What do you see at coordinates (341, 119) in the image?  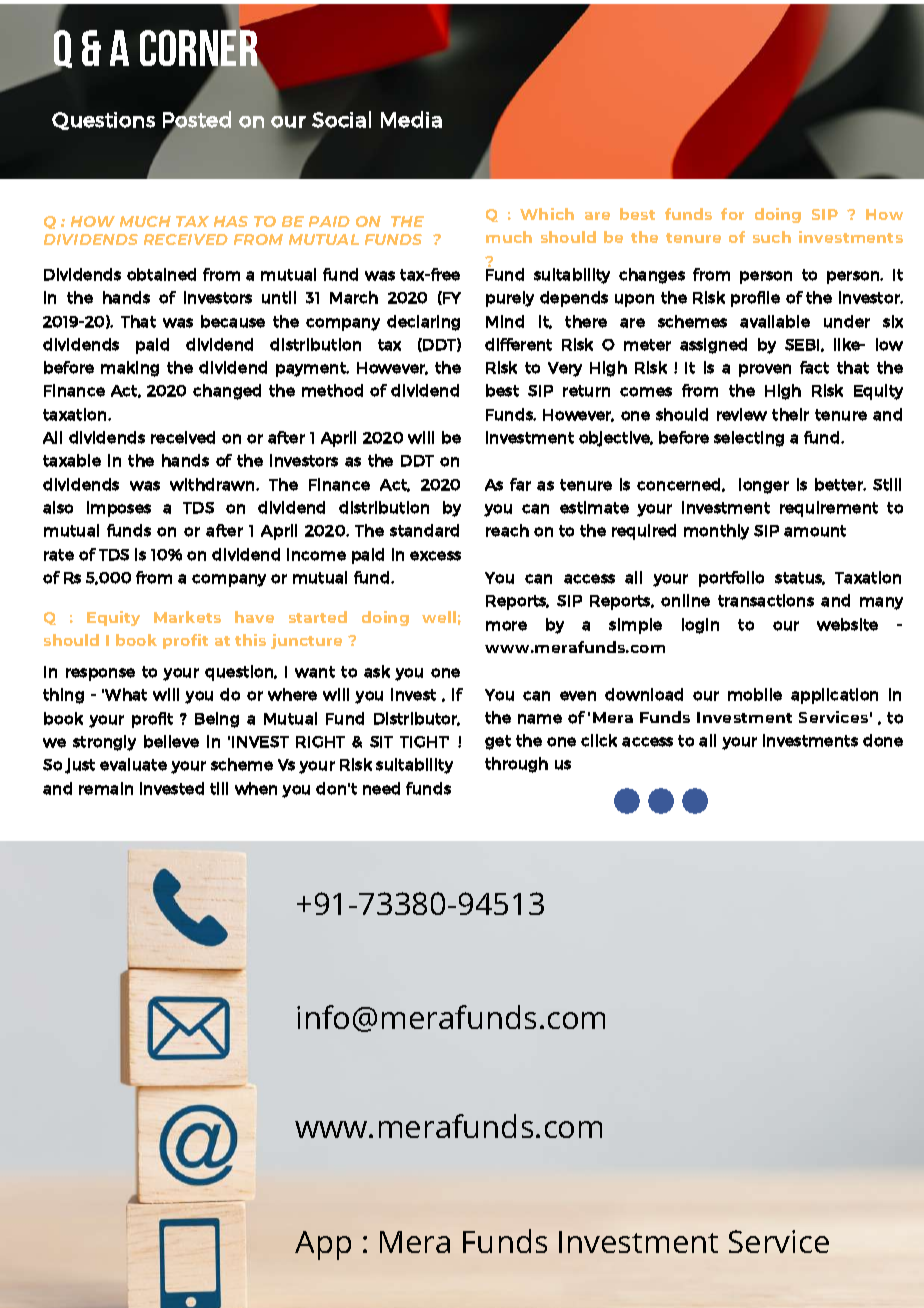 I see `Social` at bounding box center [341, 119].
